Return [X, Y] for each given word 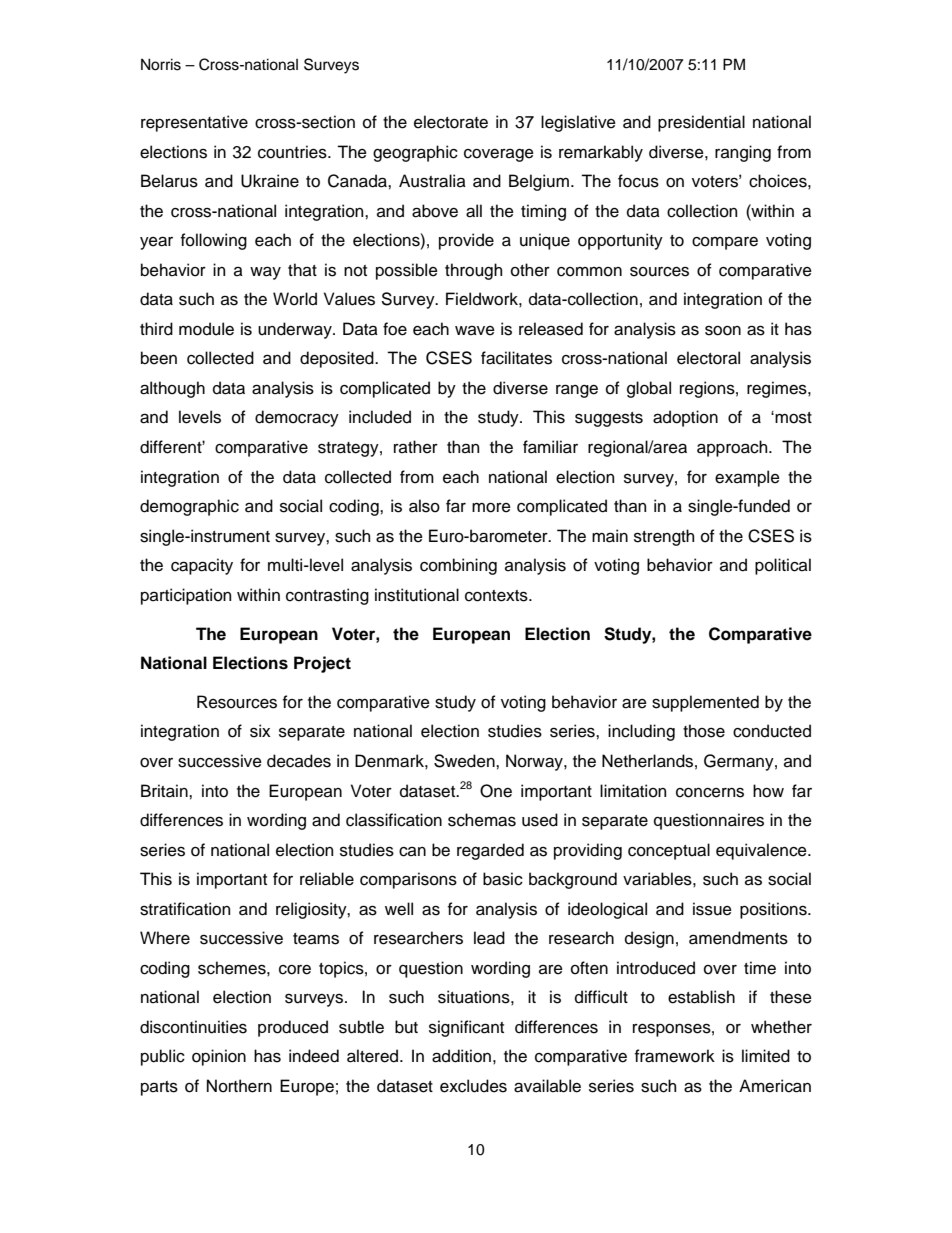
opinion [219, 1057]
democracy [297, 418]
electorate [451, 122]
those [704, 731]
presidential [701, 123]
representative [194, 123]
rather [416, 447]
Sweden [465, 761]
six [260, 731]
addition [461, 1056]
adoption [685, 418]
